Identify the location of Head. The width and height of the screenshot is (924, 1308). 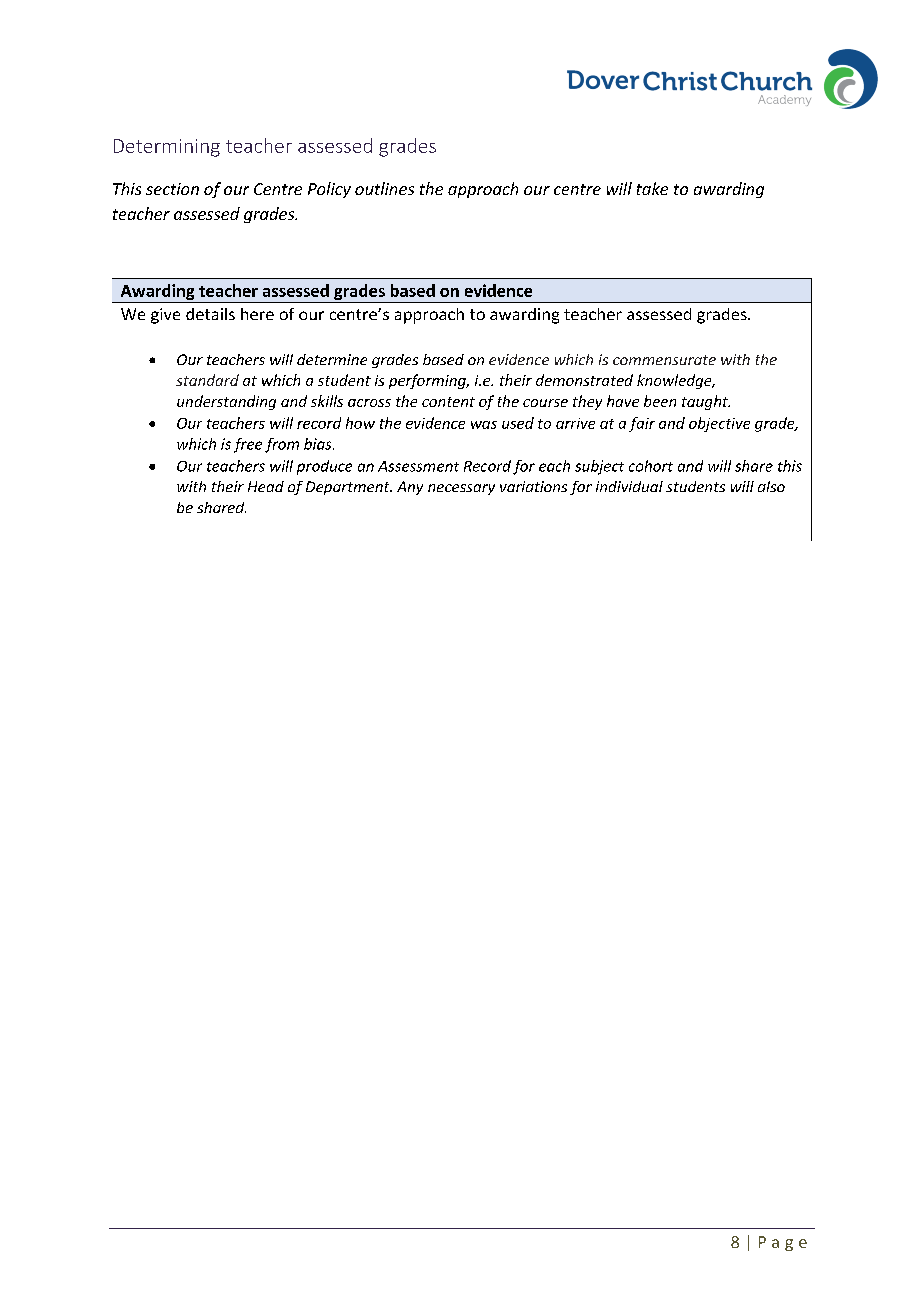
(266, 486).
